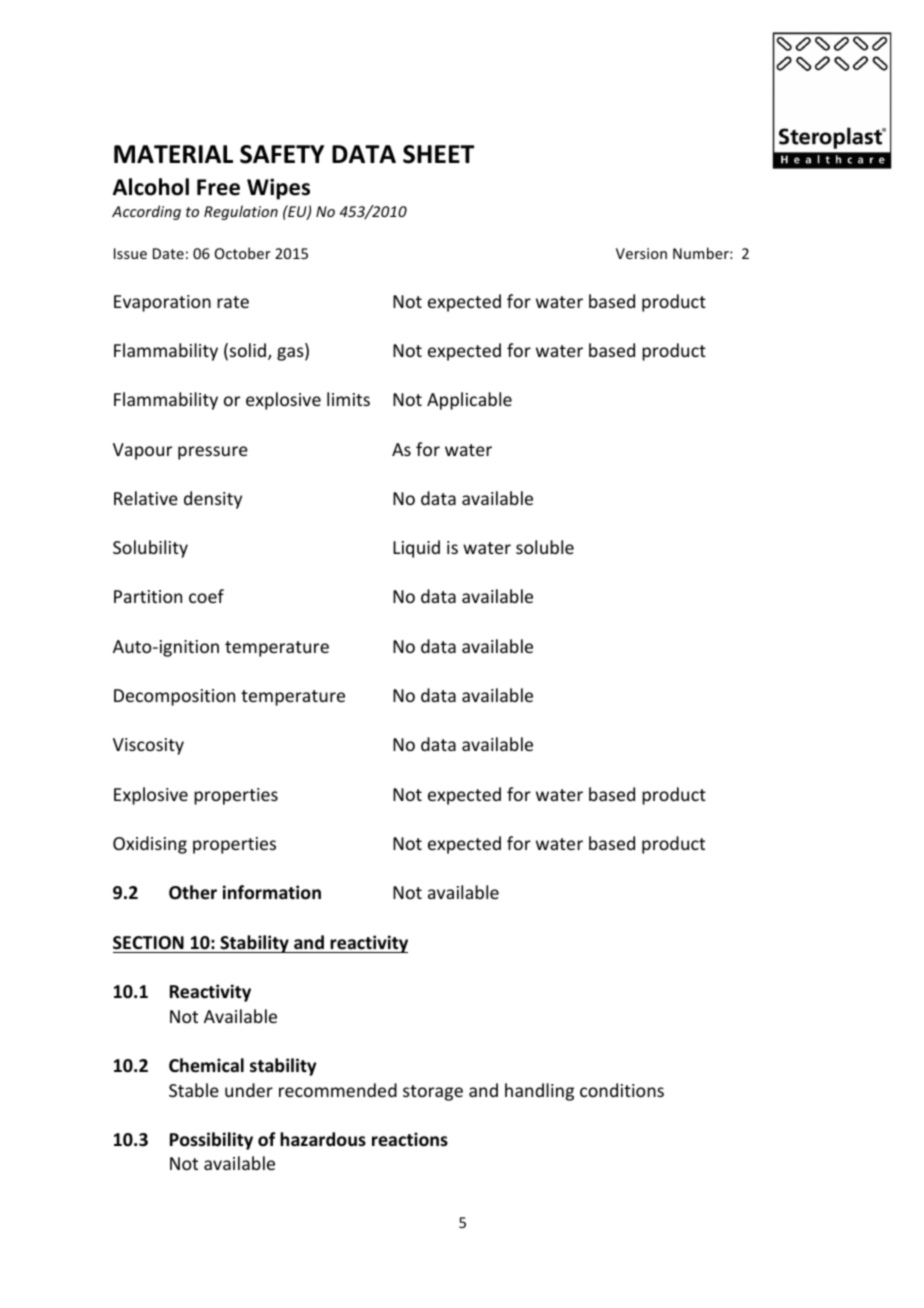  I want to click on Liquid, so click(416, 549).
